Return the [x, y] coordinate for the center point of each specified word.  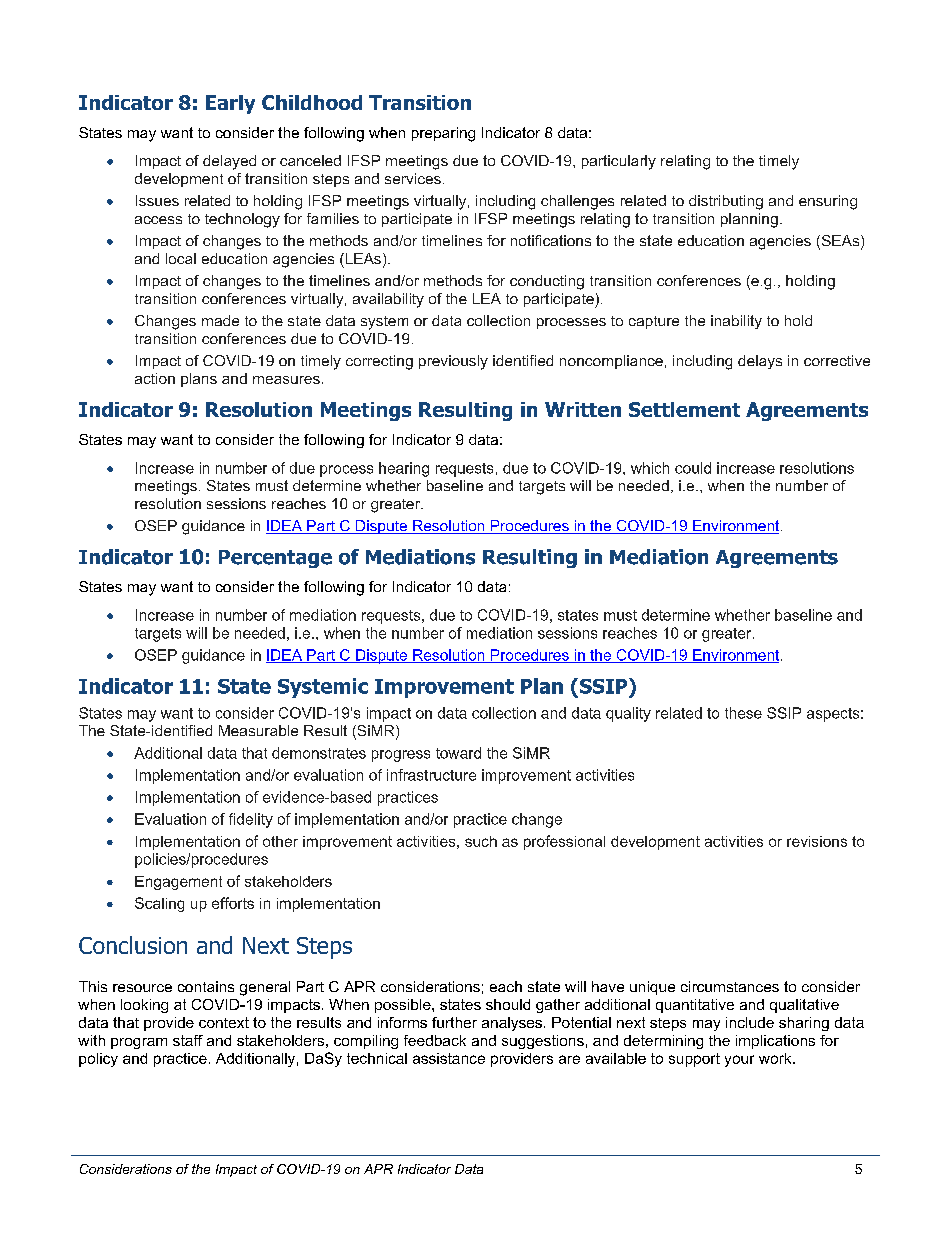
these [743, 713]
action [155, 378]
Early [230, 104]
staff [188, 1040]
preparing [443, 134]
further [454, 1022]
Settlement [684, 409]
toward [458, 753]
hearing [404, 469]
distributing [726, 202]
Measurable [258, 730]
